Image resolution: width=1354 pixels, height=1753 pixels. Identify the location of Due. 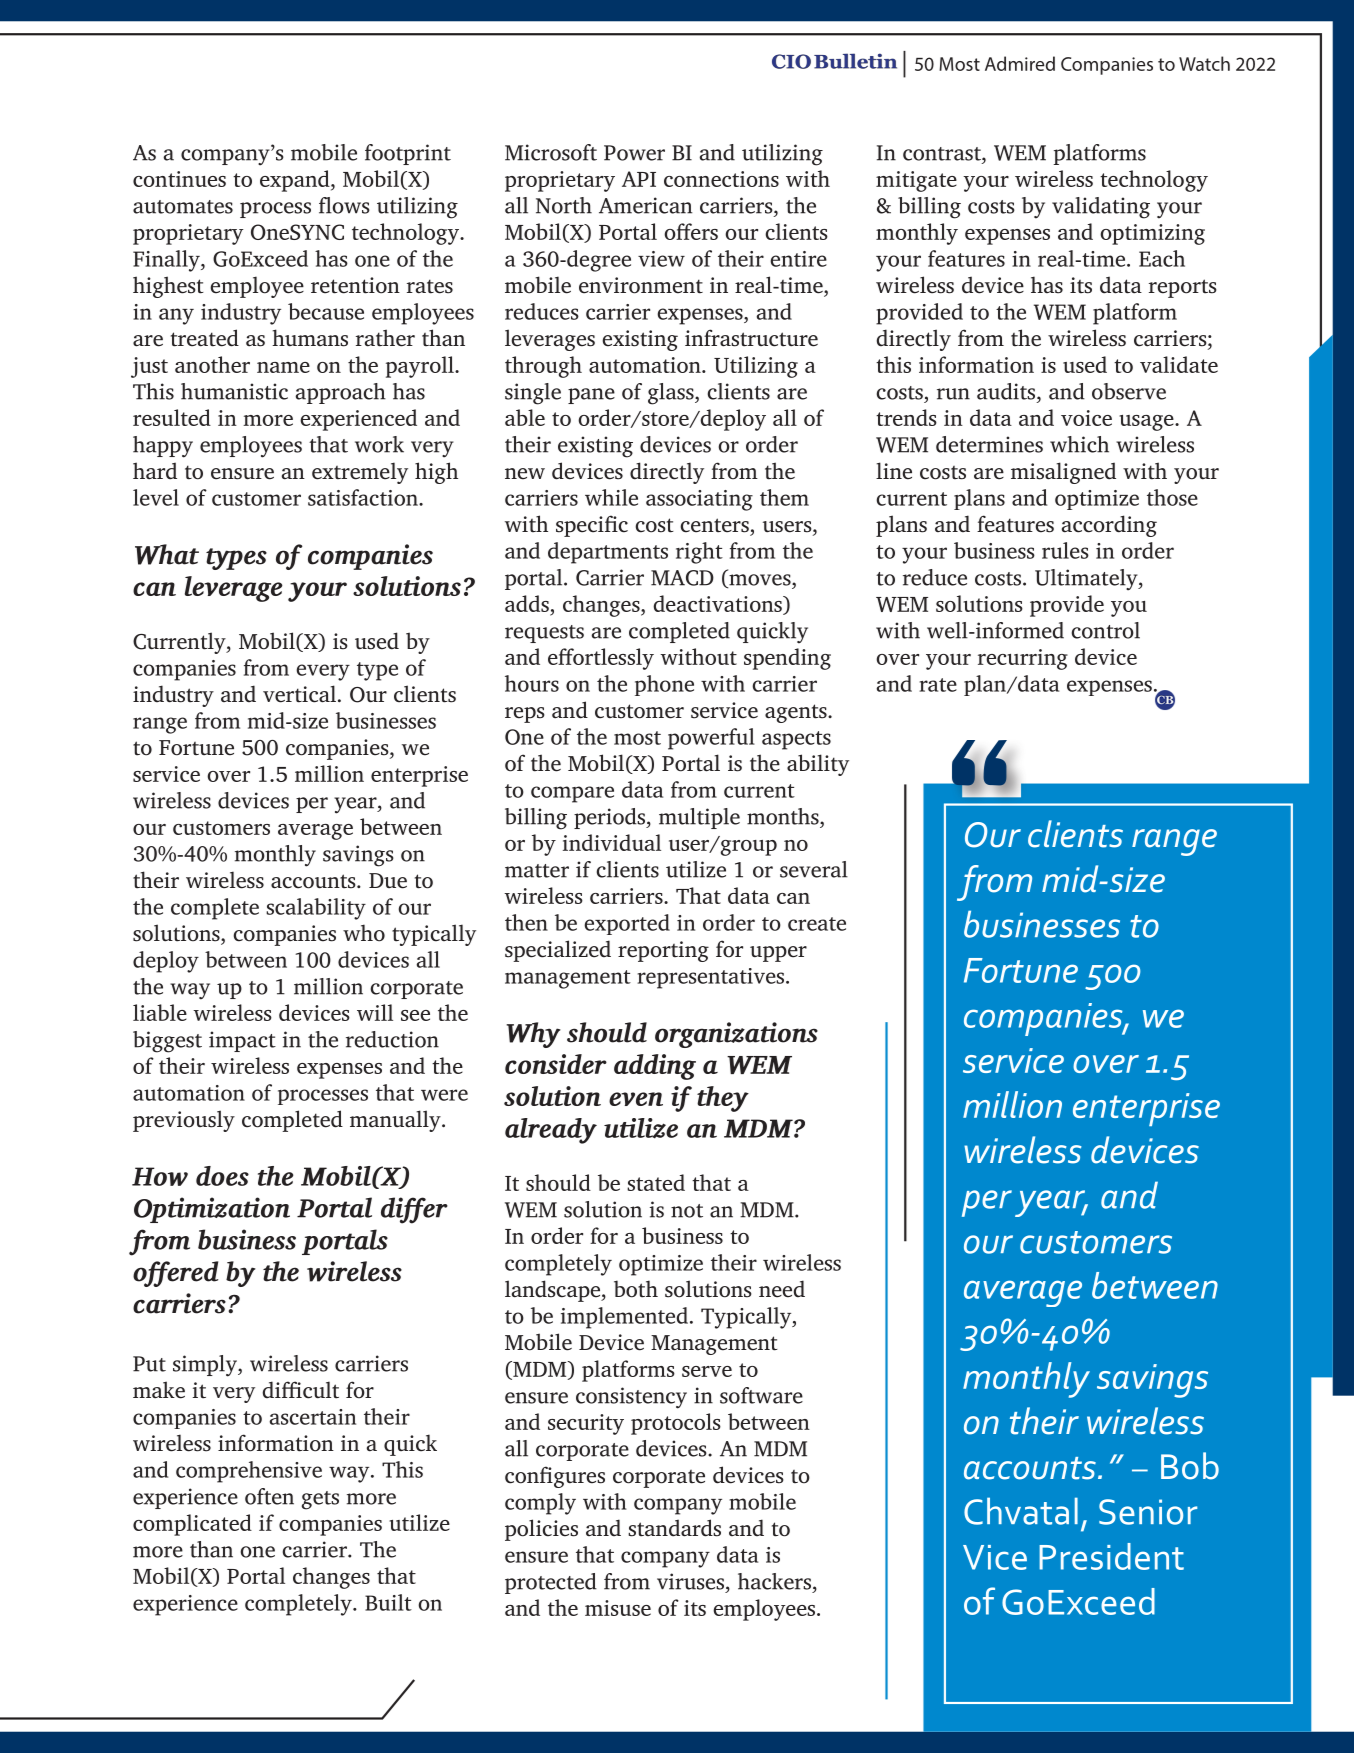
(388, 881).
